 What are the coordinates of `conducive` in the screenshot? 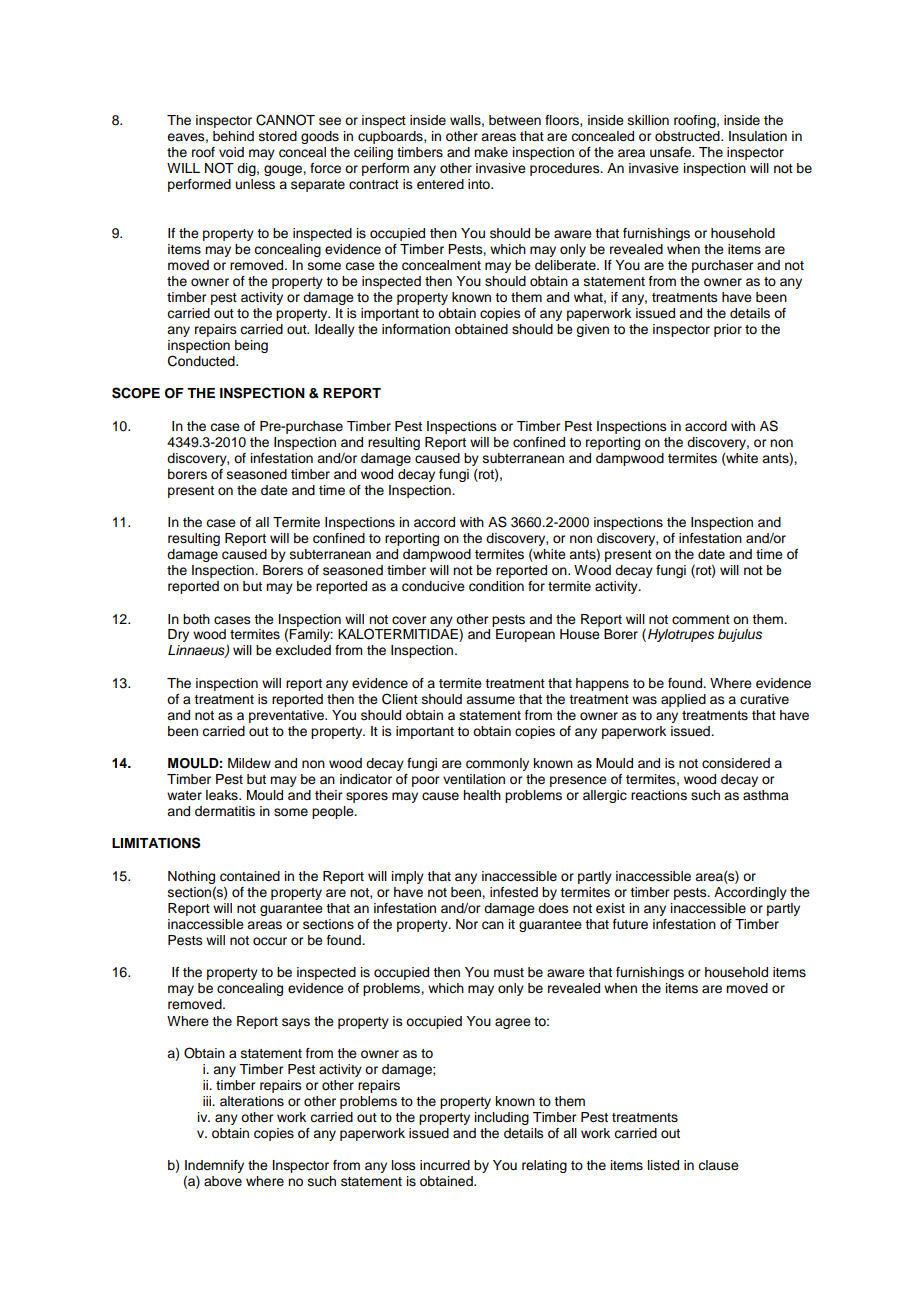 It's located at (433, 586).
